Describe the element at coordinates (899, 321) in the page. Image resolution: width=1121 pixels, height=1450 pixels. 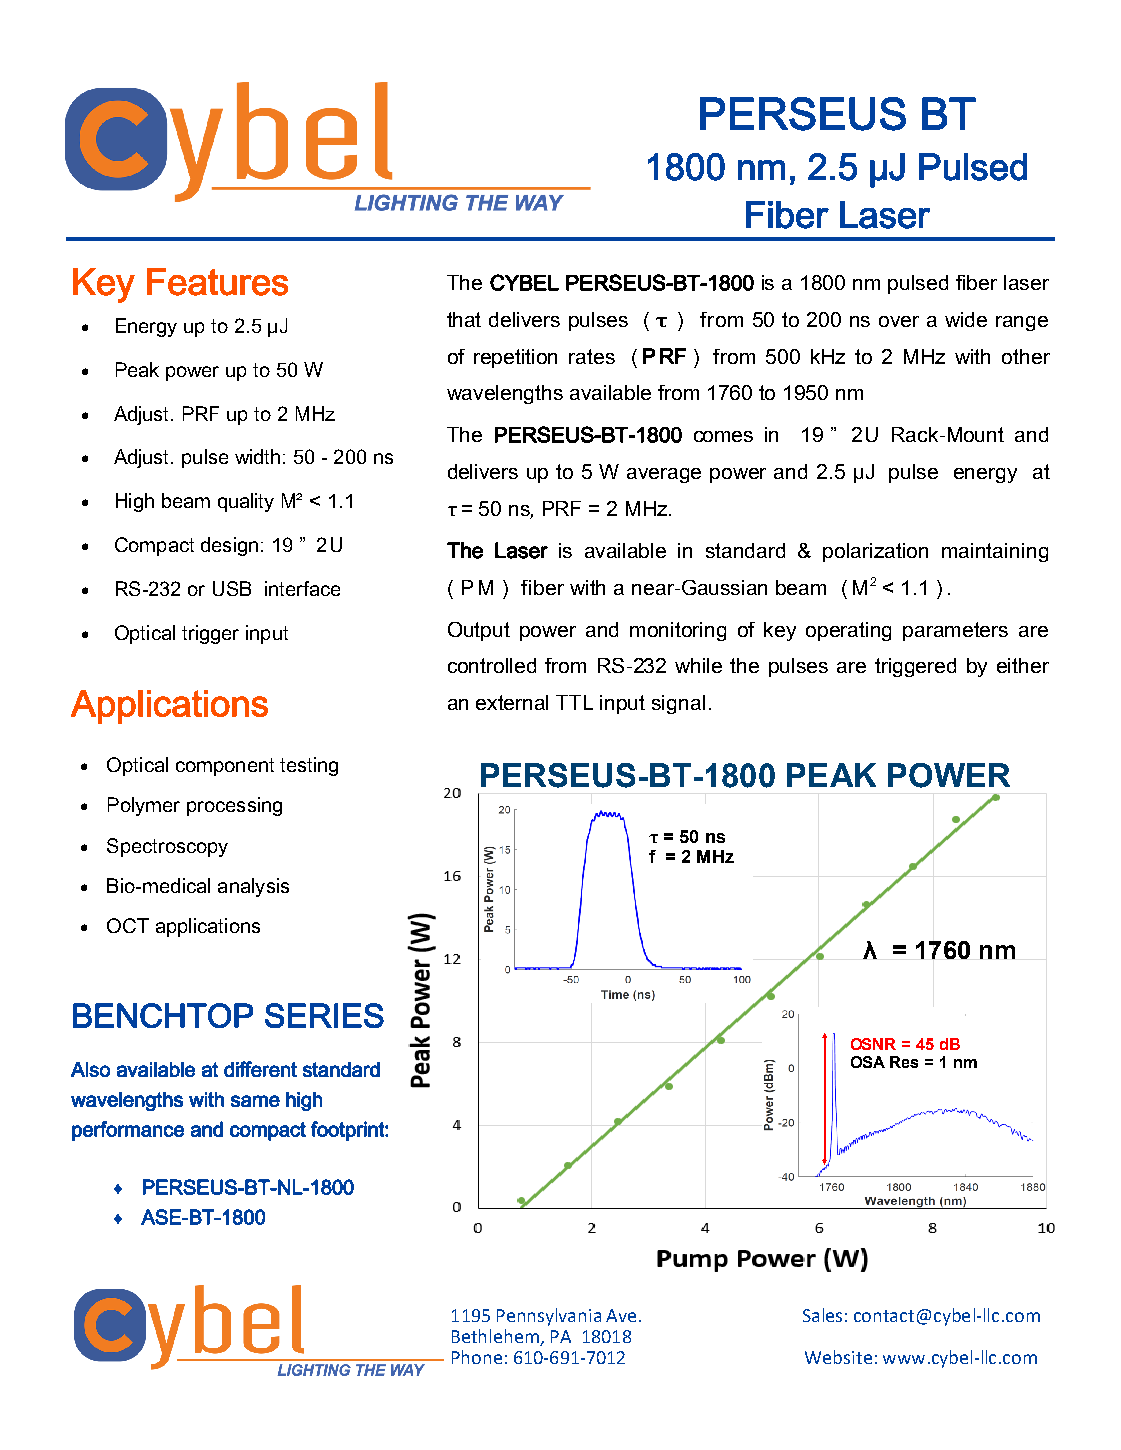
I see `over` at that location.
